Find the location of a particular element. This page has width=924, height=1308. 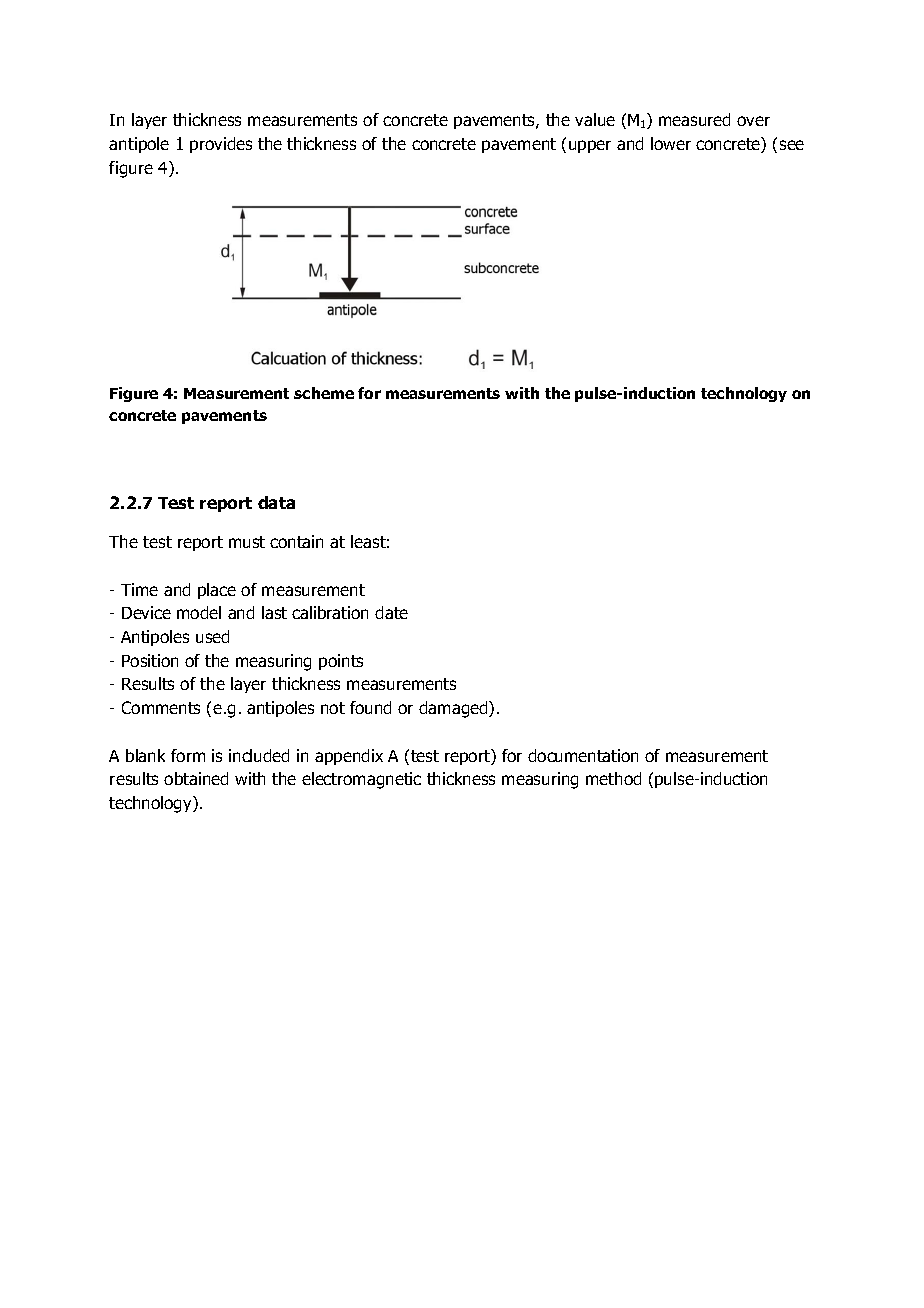

method is located at coordinates (613, 778).
